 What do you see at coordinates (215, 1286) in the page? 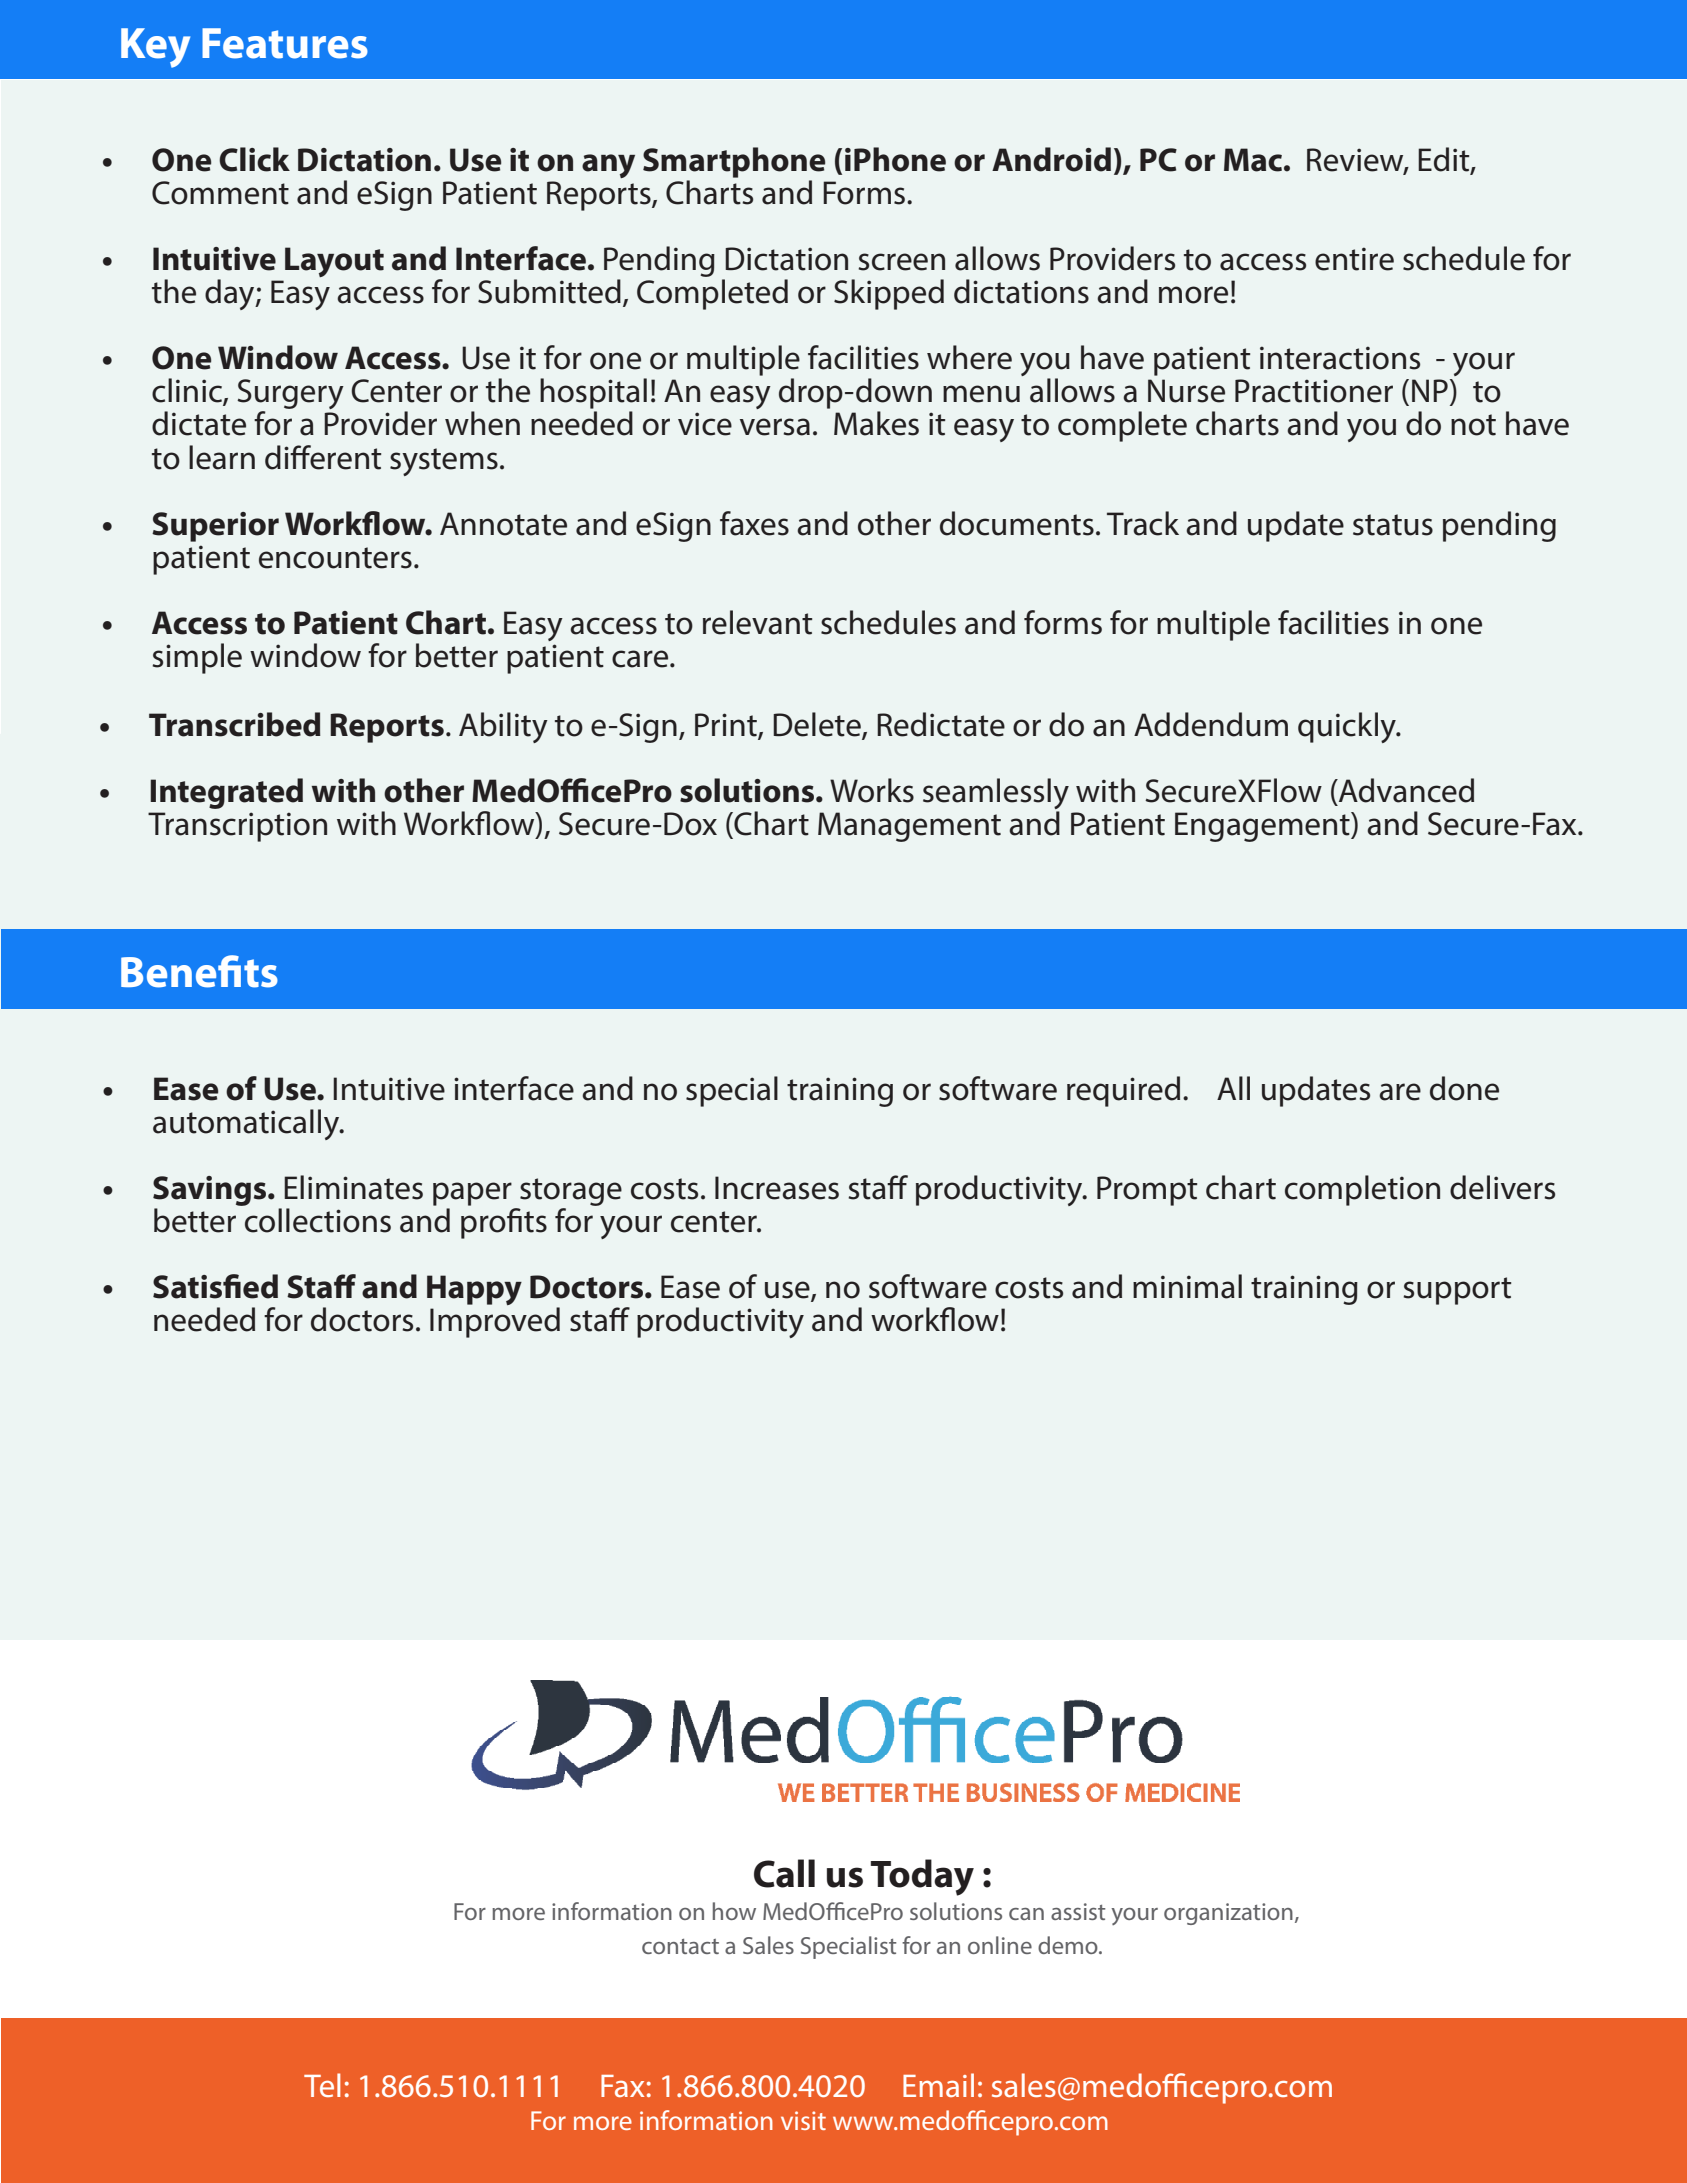
I see `Satisfied` at bounding box center [215, 1286].
